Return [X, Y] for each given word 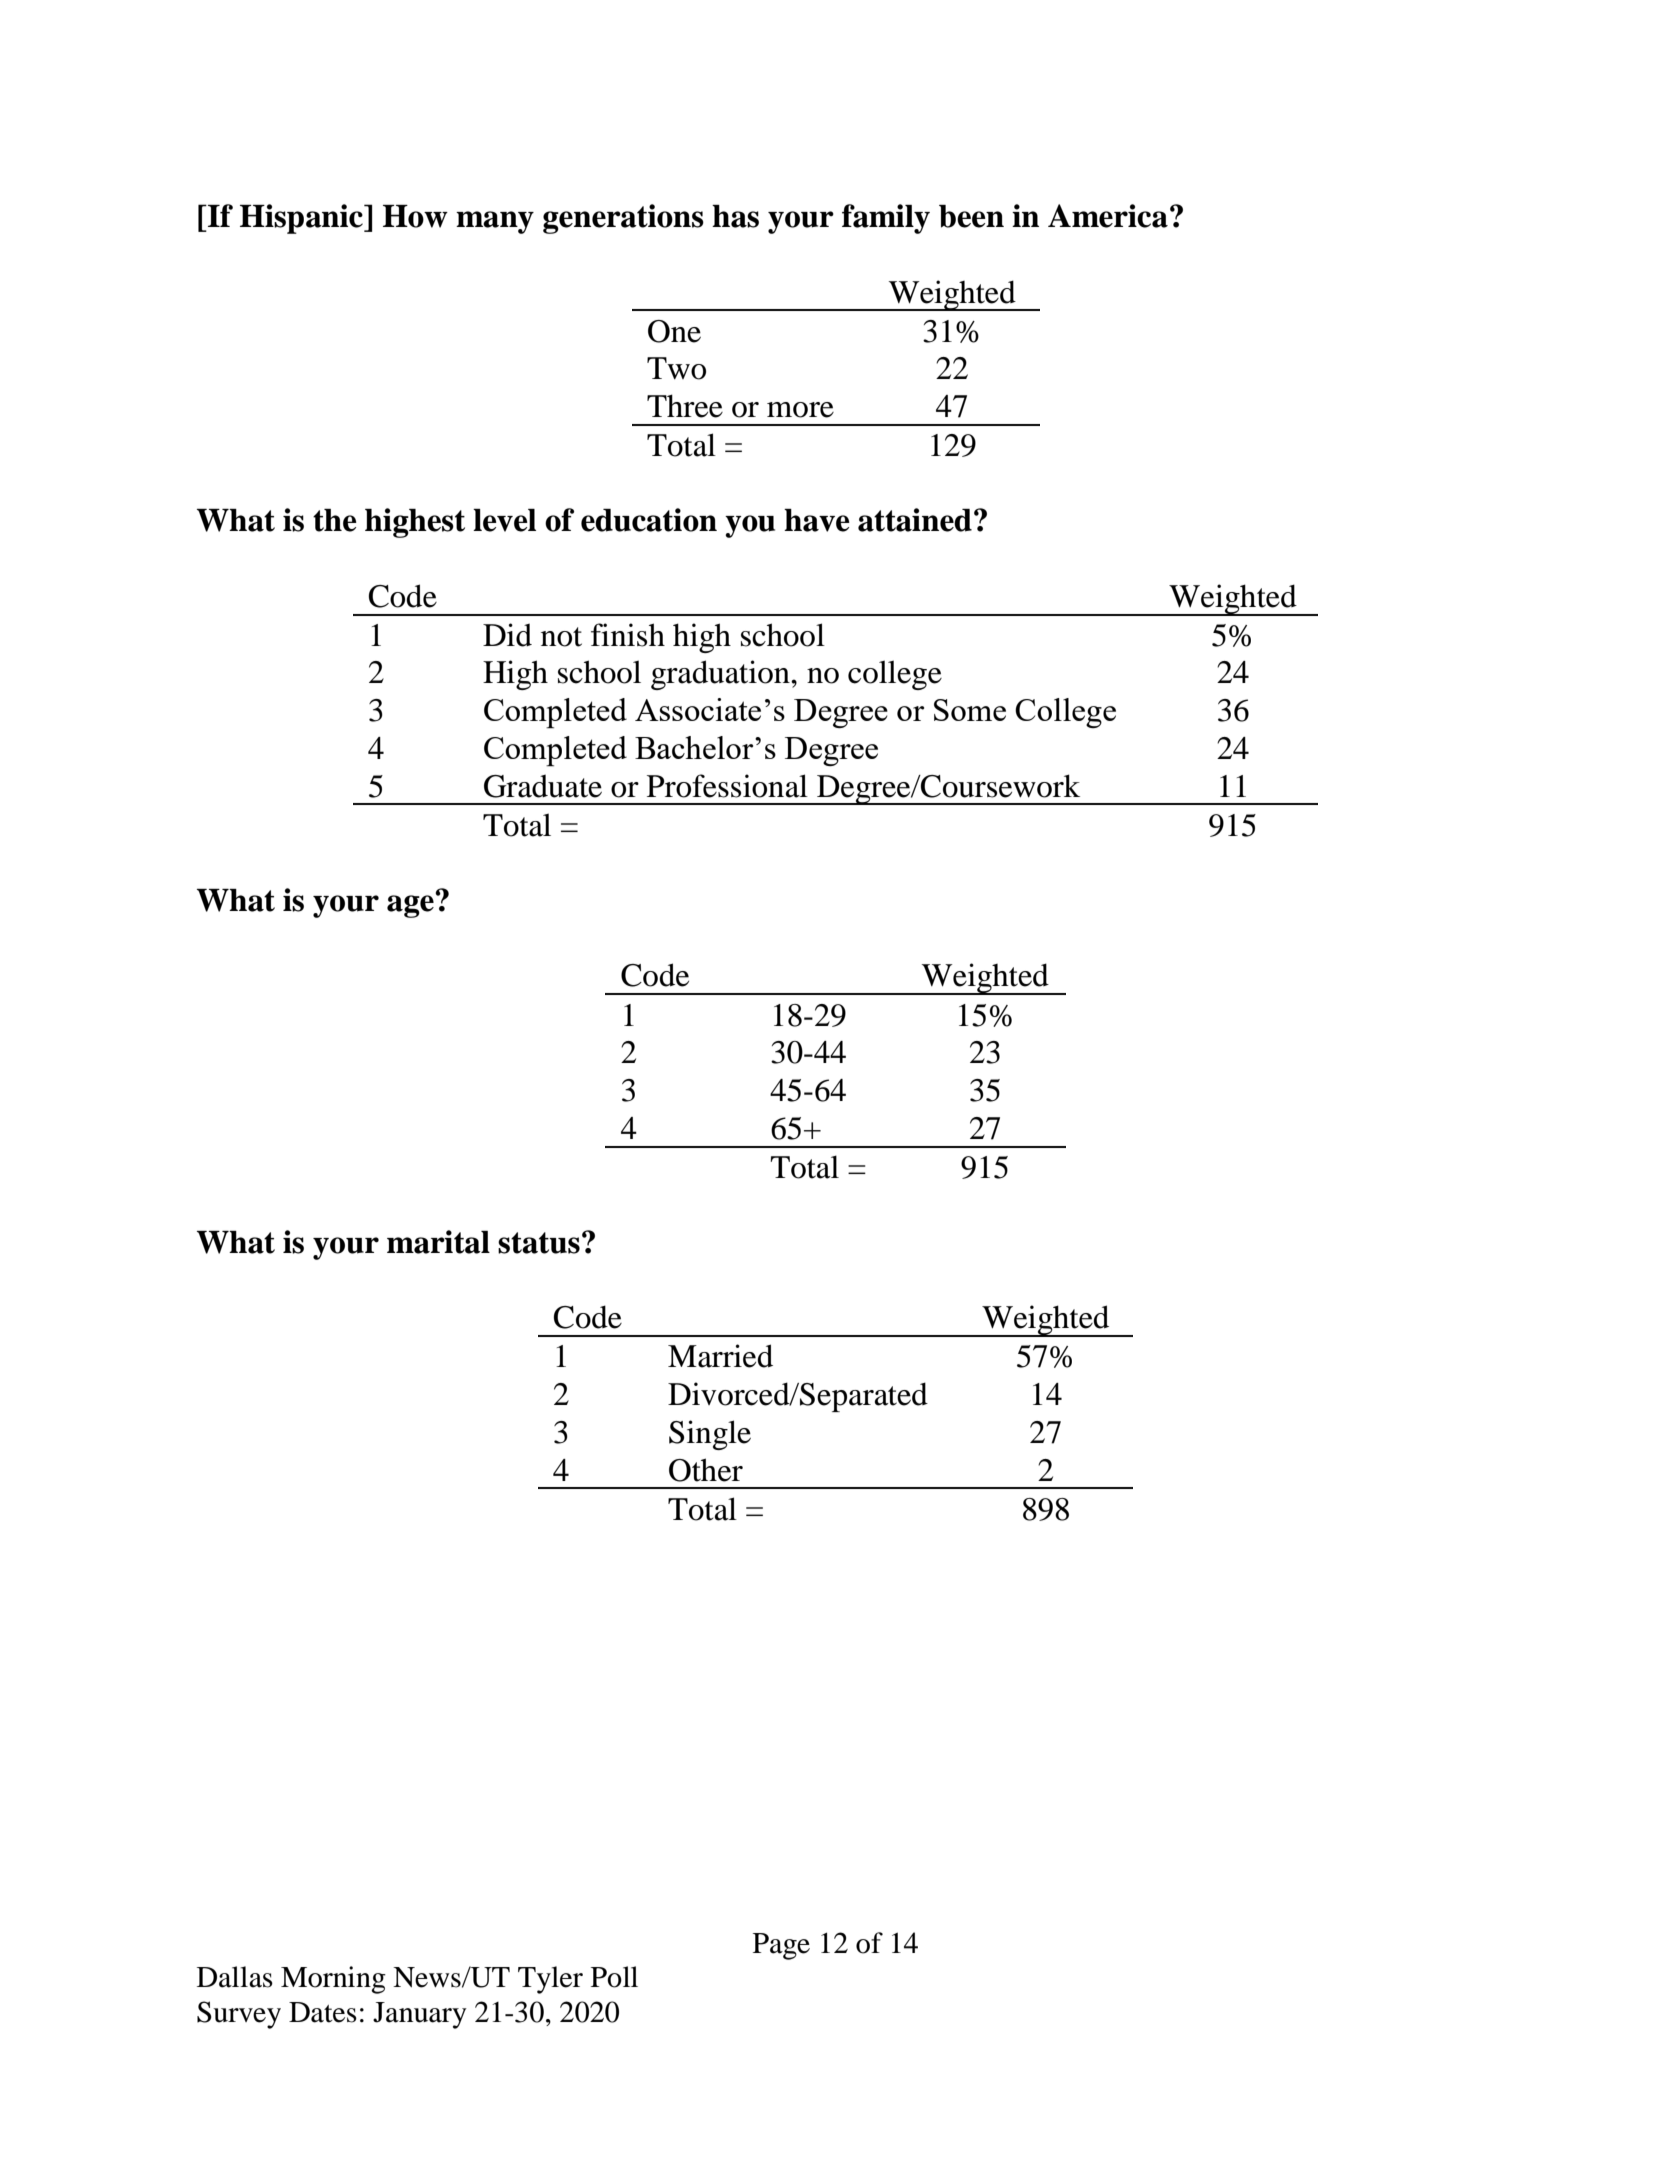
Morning [333, 1980]
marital [438, 1242]
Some [970, 710]
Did [507, 635]
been [971, 216]
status [539, 1243]
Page [781, 1946]
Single [710, 1435]
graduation [721, 675]
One [674, 331]
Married [720, 1356]
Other [706, 1470]
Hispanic [302, 219]
